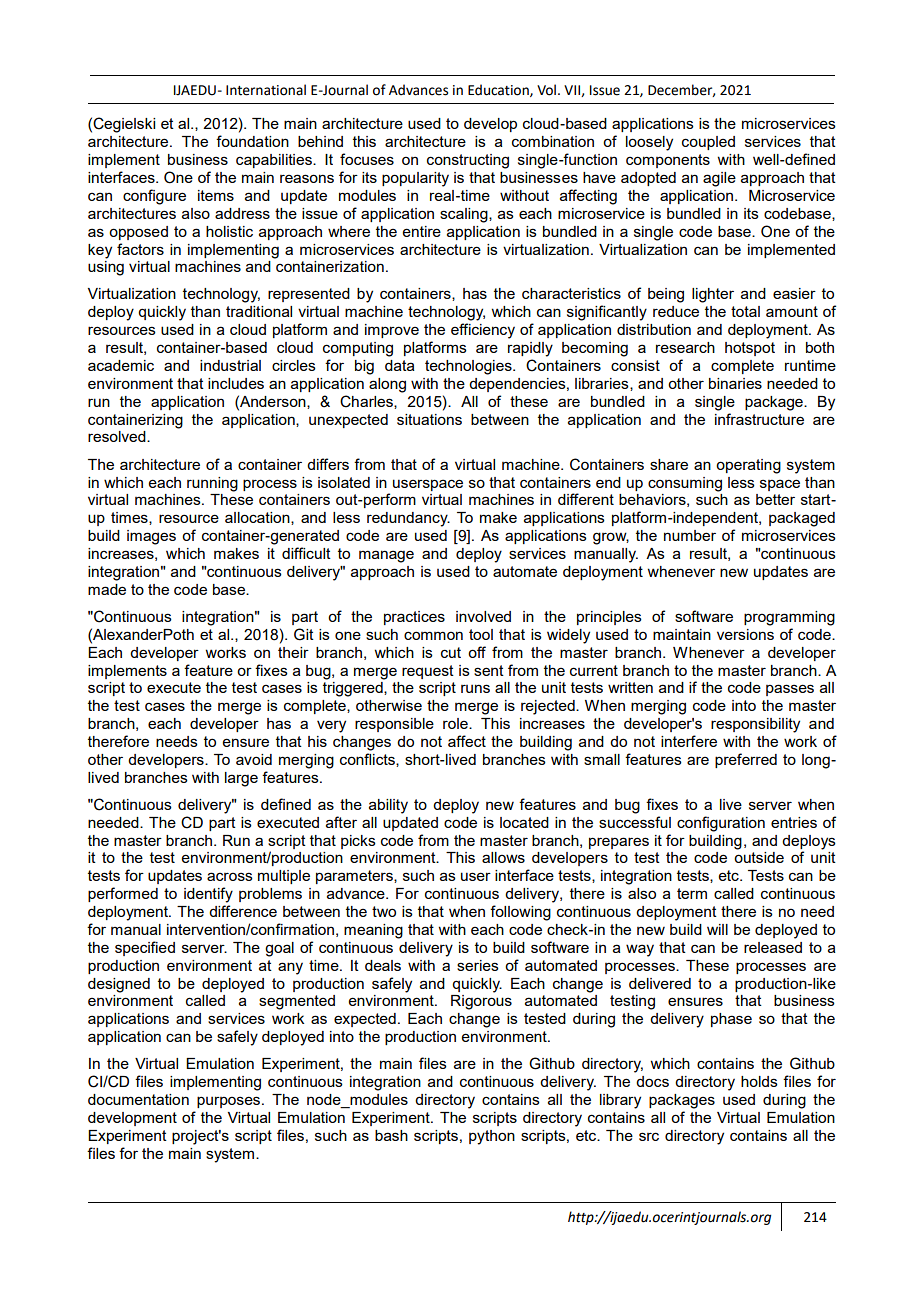 This document has width=924, height=1308. What do you see at coordinates (755, 725) in the document?
I see `responsibility` at bounding box center [755, 725].
